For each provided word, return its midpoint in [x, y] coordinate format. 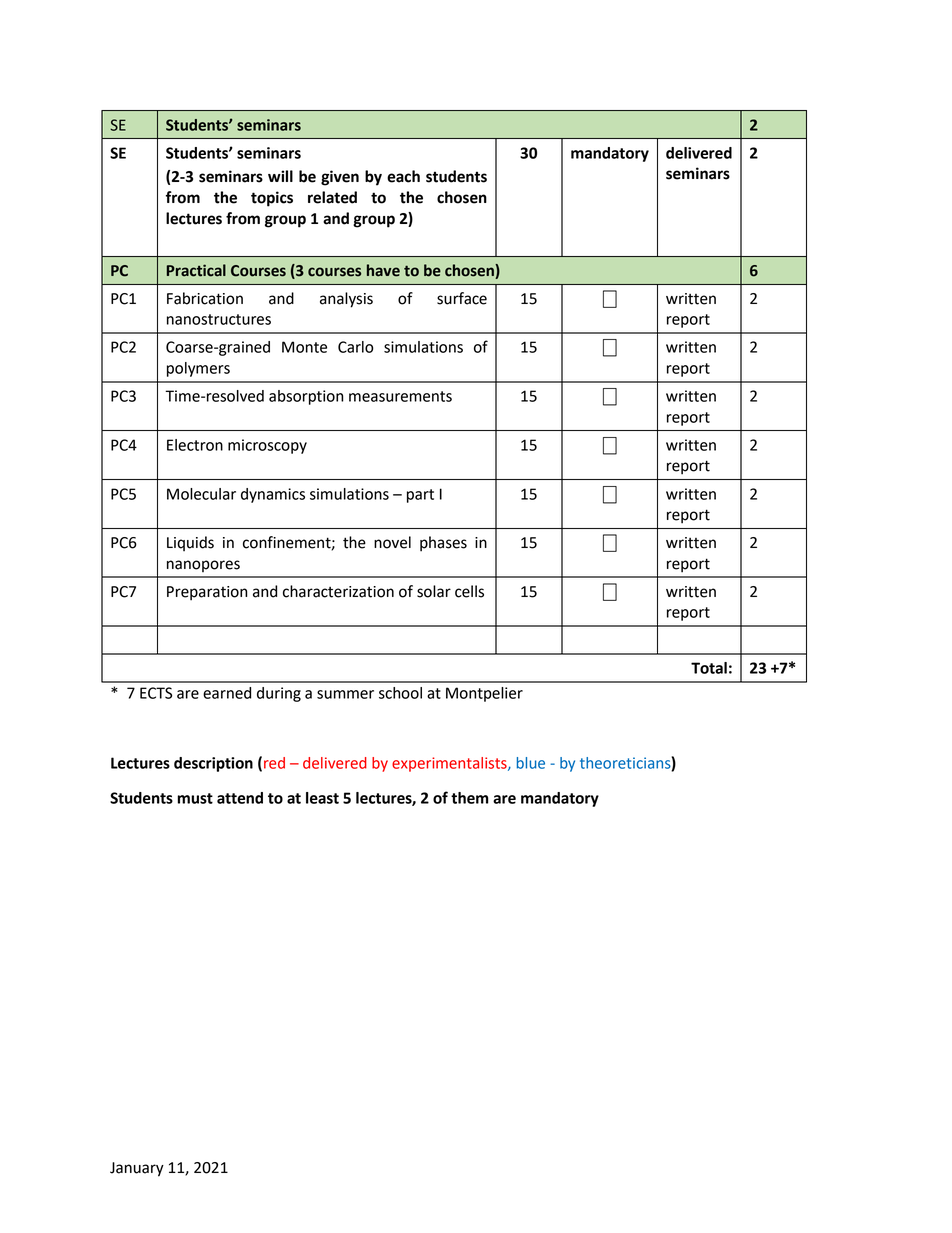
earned [227, 693]
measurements [400, 396]
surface [462, 298]
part [420, 496]
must [195, 798]
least [322, 798]
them [470, 798]
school [400, 693]
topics [272, 199]
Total [709, 668]
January [137, 1169]
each [403, 176]
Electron [195, 445]
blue [531, 763]
